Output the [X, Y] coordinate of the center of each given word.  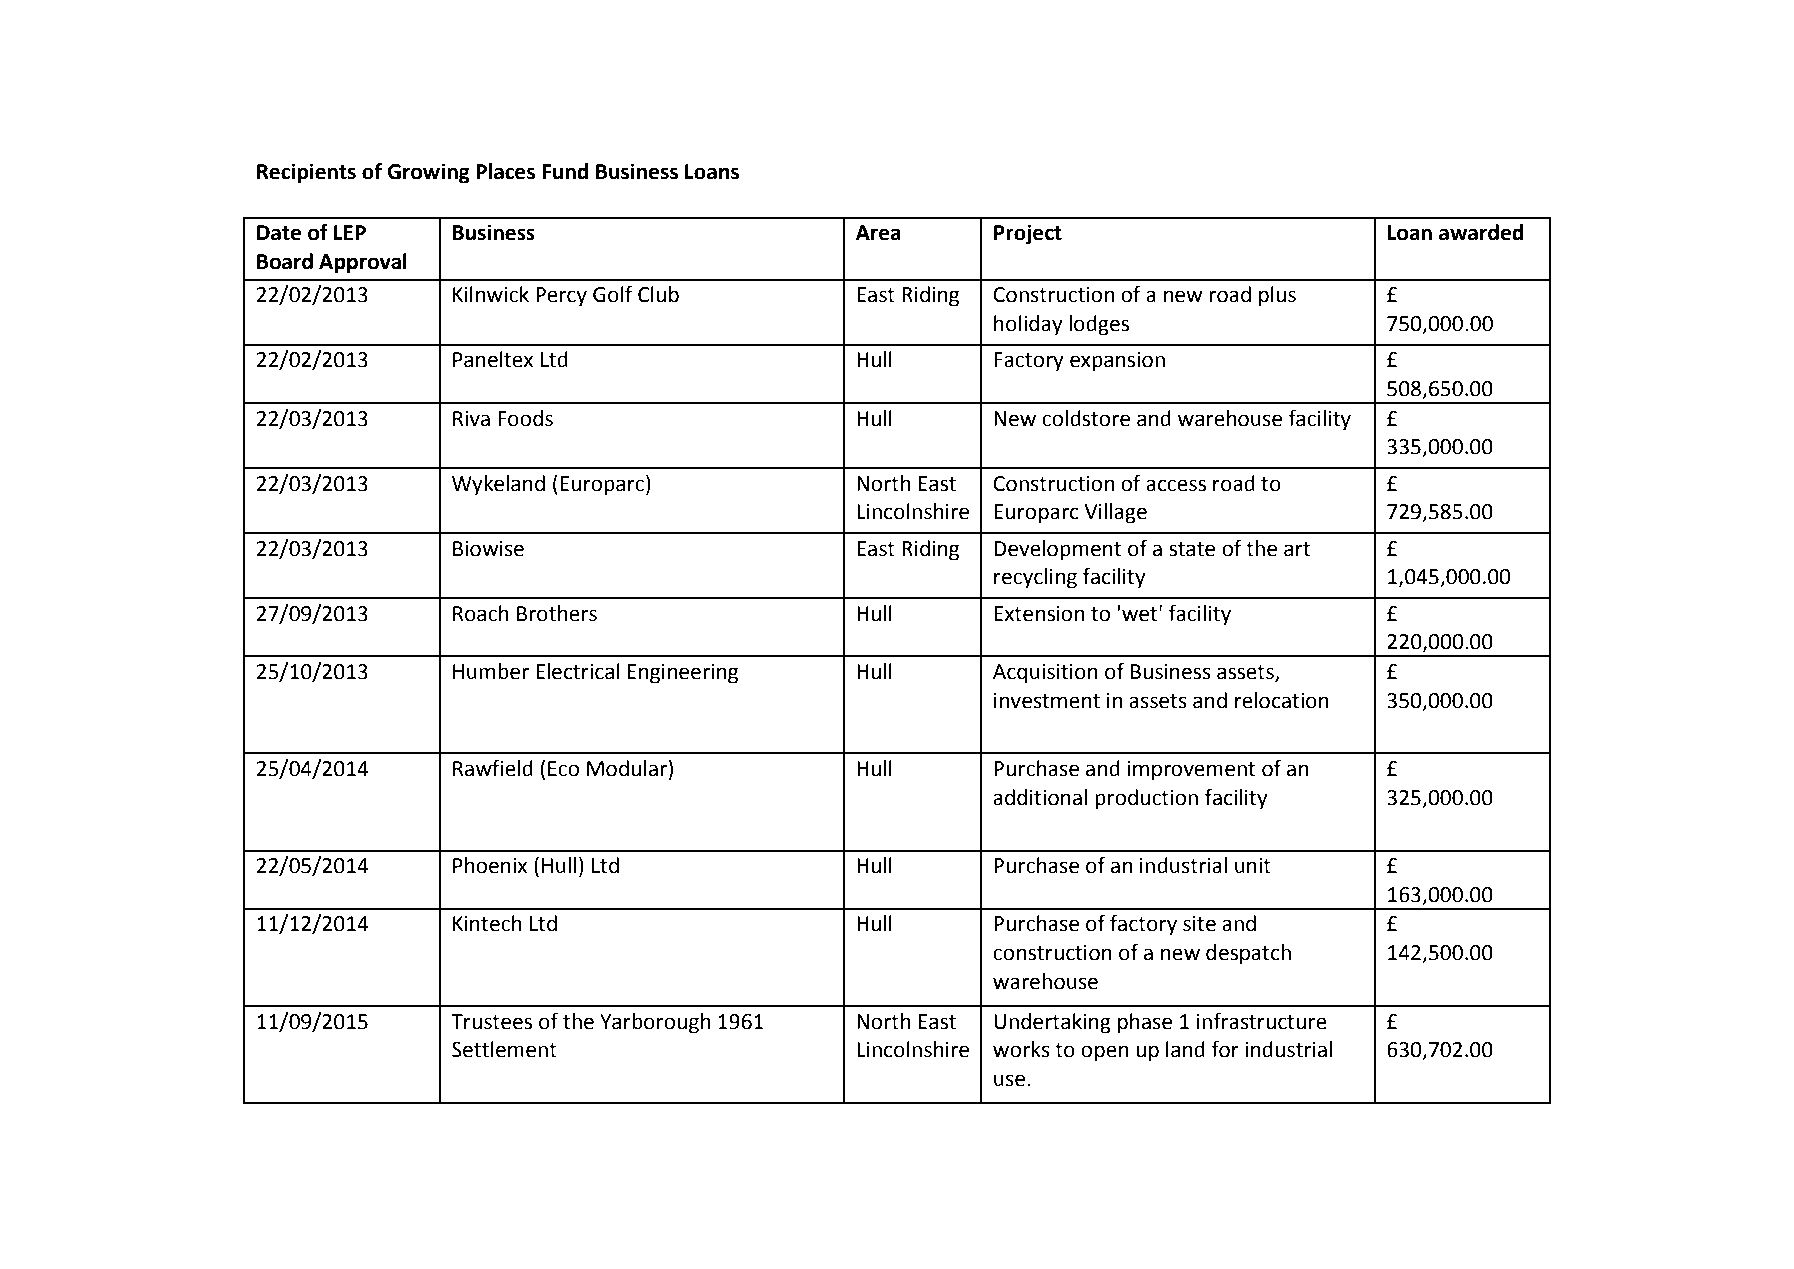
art [1297, 549]
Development [1058, 550]
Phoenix [490, 865]
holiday [1028, 325]
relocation [1282, 700]
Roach [481, 613]
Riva [471, 419]
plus [1277, 296]
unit [1253, 866]
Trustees [491, 1022]
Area [878, 233]
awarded [1481, 232]
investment [1047, 701]
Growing [428, 173]
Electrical [578, 671]
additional [1040, 797]
